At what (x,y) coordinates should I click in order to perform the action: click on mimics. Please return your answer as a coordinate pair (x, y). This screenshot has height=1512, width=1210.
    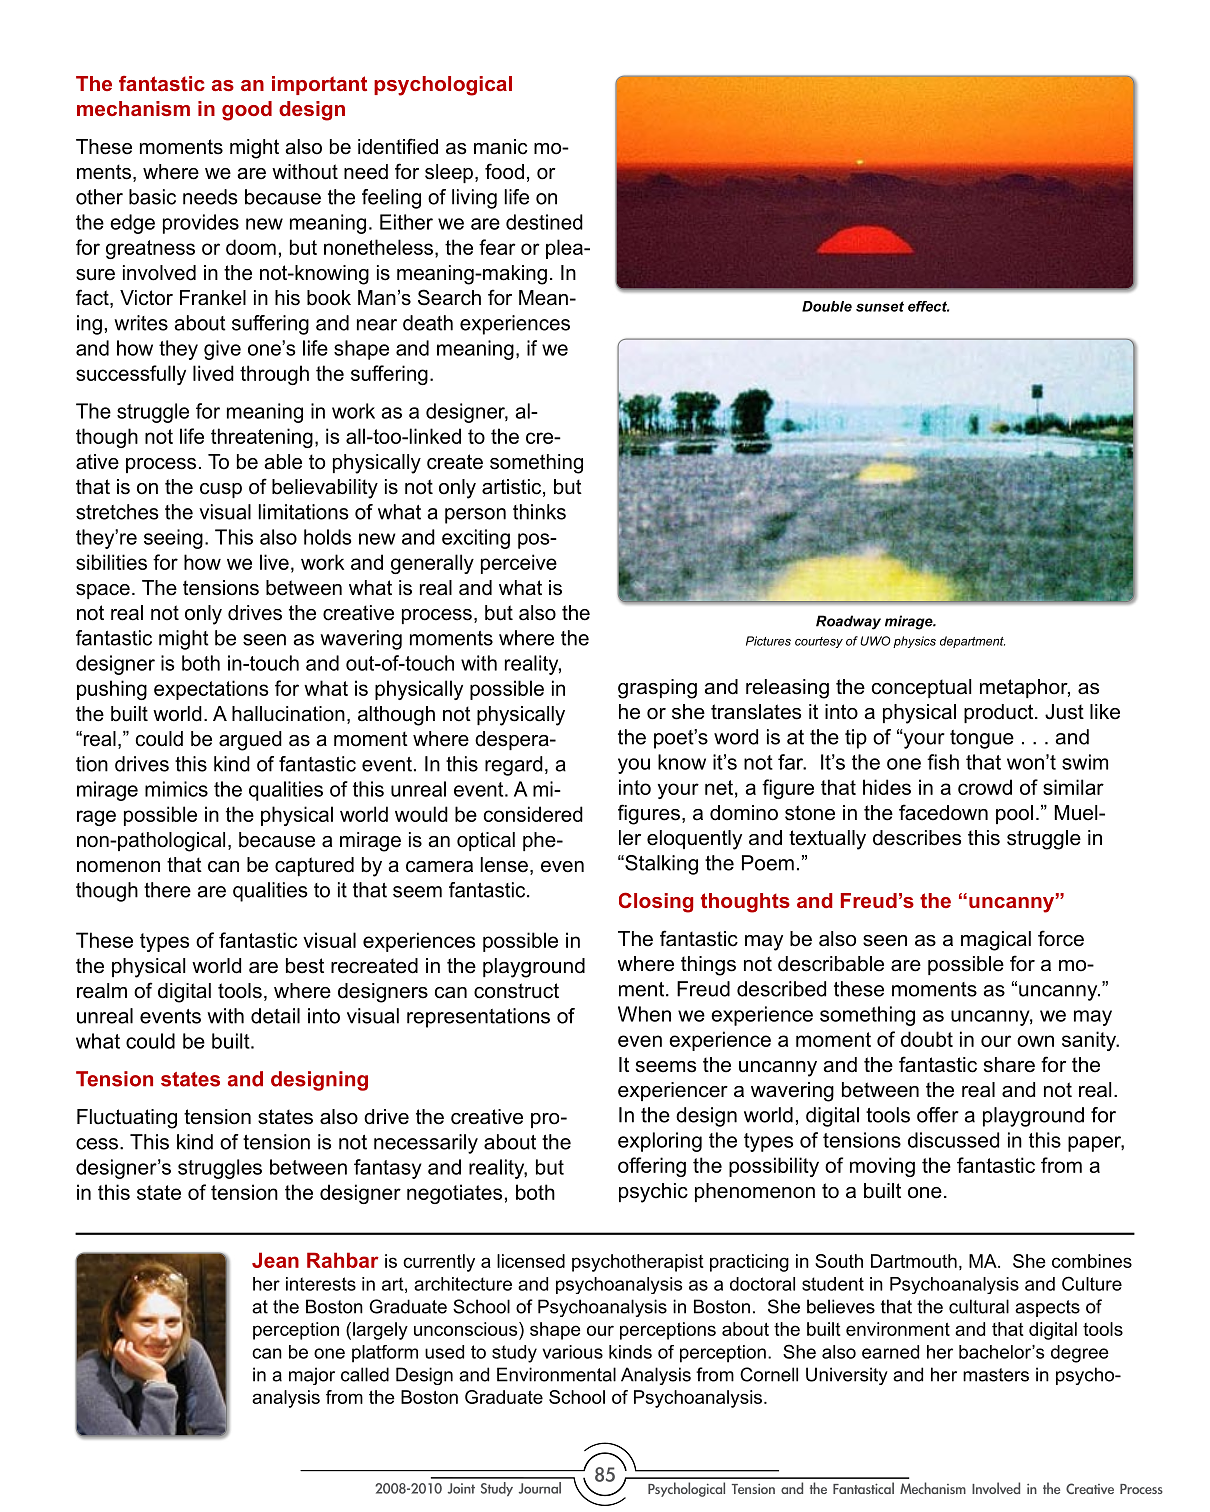
    Looking at the image, I should click on (176, 789).
